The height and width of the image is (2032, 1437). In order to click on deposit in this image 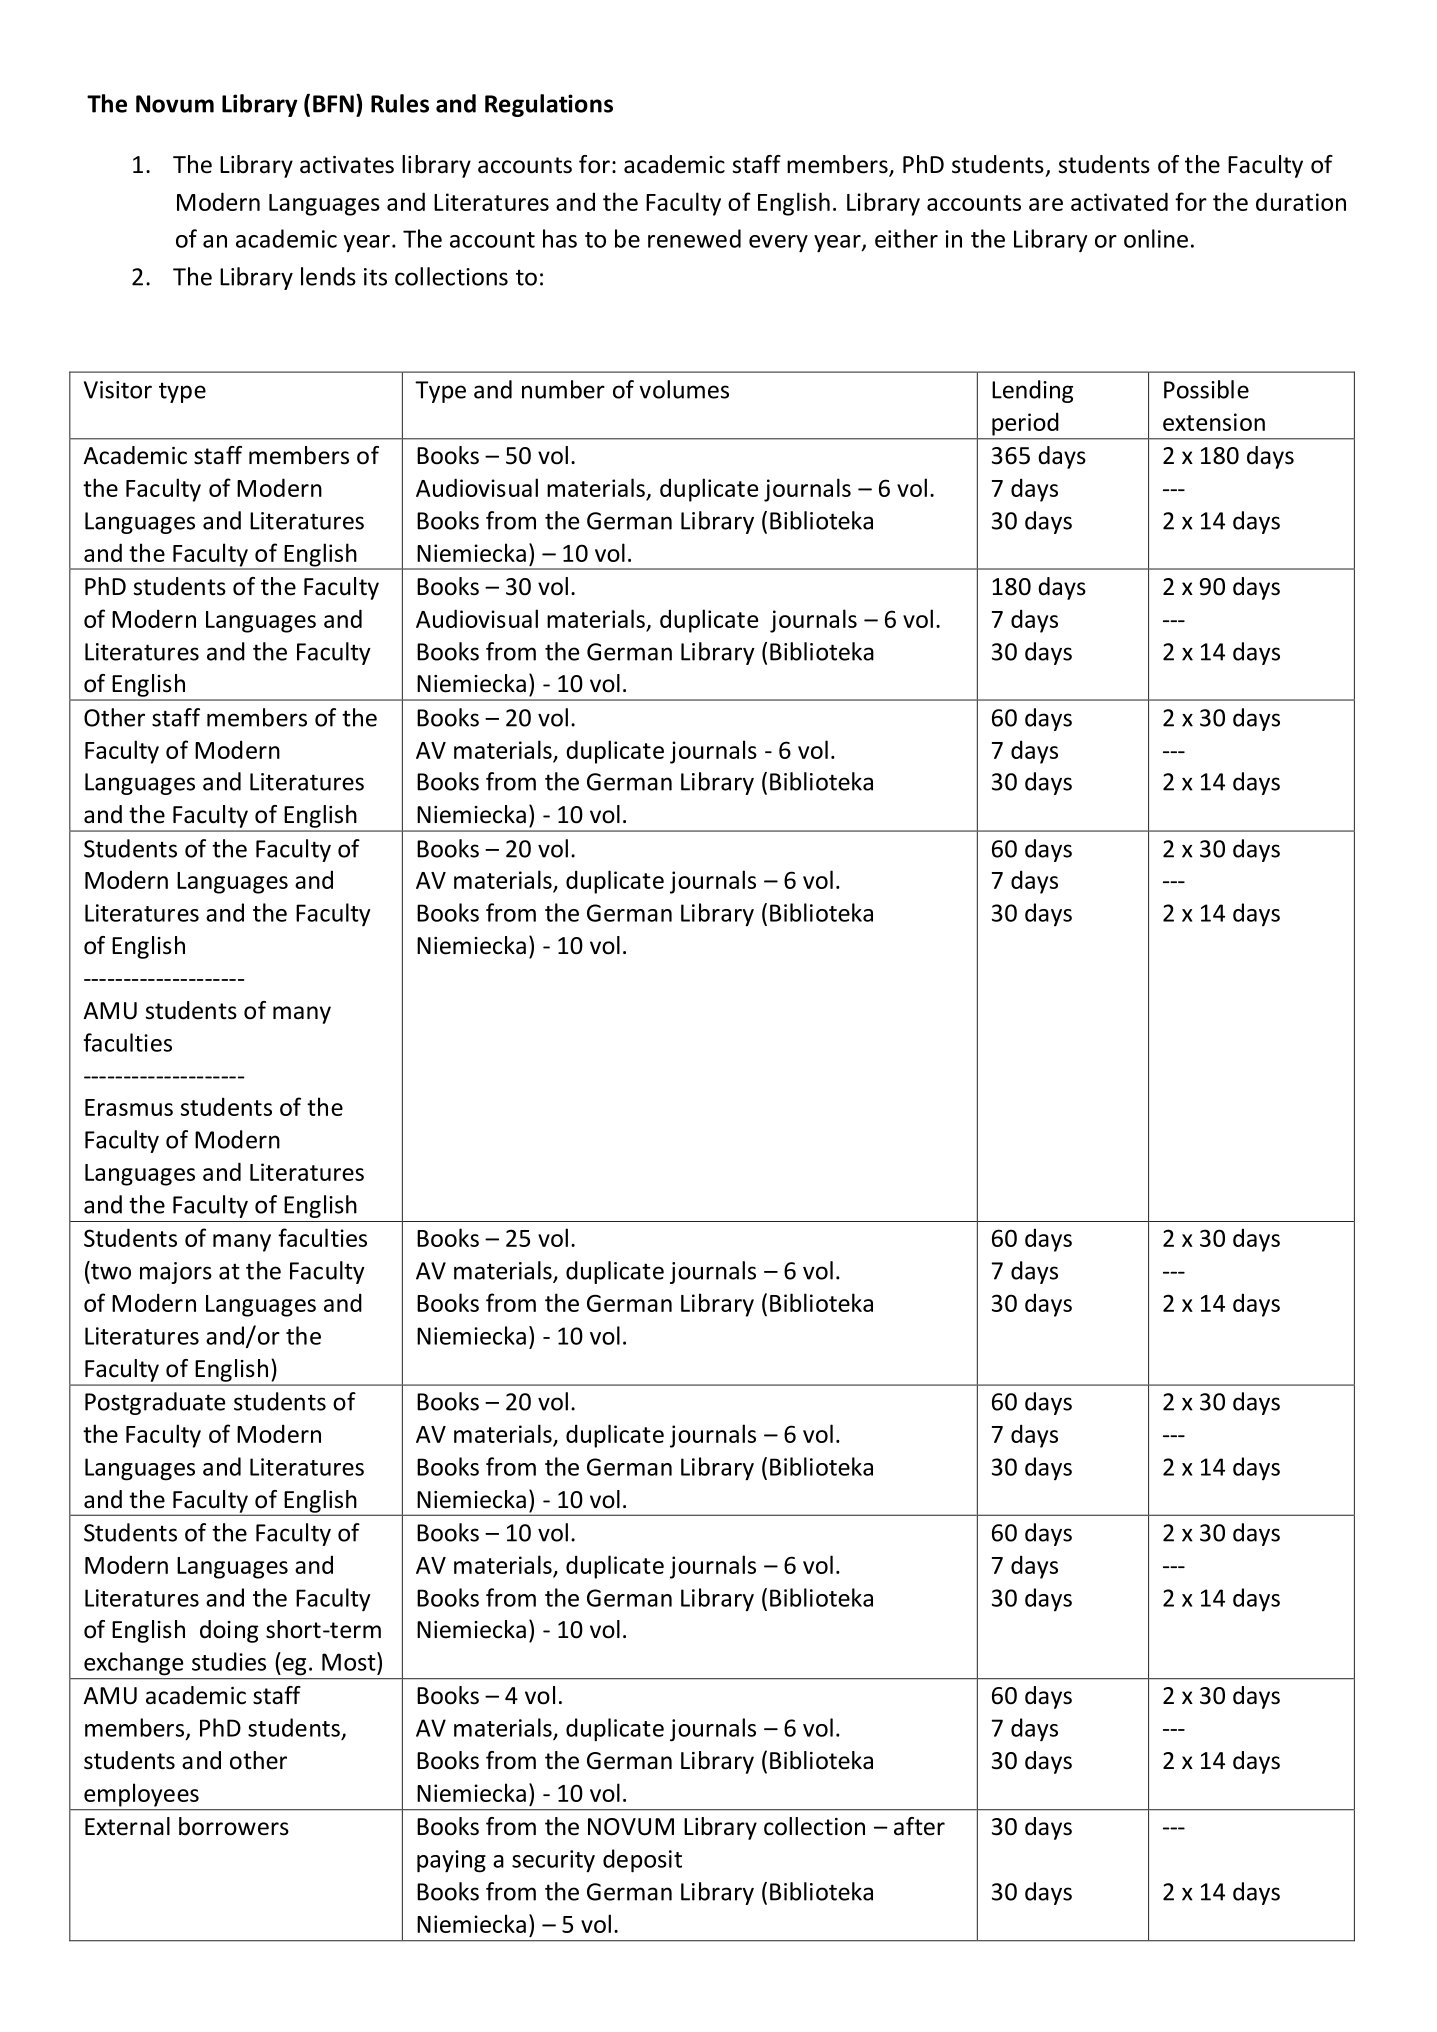, I will do `click(642, 1861)`.
